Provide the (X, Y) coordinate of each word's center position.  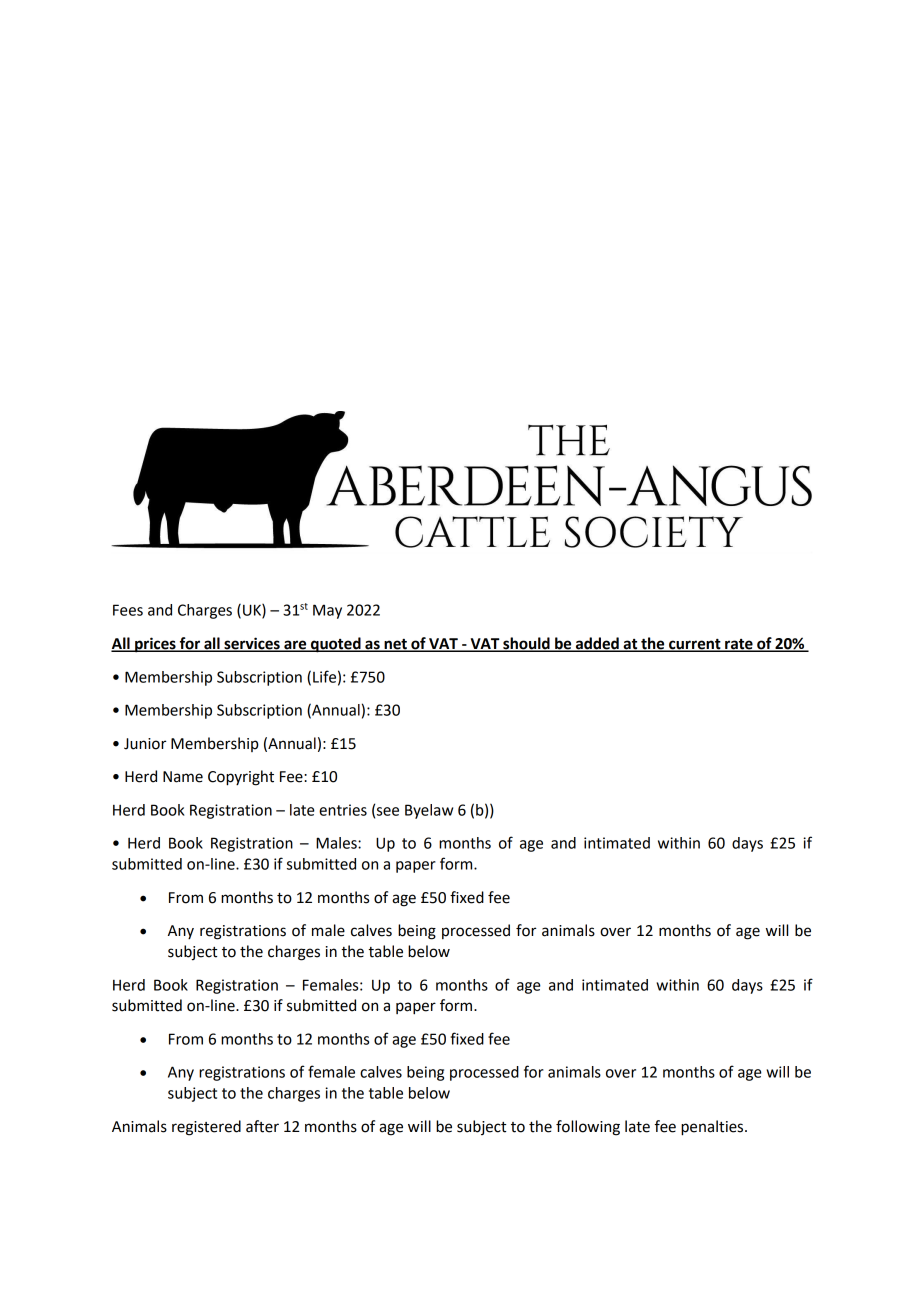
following (588, 1128)
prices (155, 645)
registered (206, 1128)
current (695, 645)
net (395, 645)
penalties (713, 1128)
